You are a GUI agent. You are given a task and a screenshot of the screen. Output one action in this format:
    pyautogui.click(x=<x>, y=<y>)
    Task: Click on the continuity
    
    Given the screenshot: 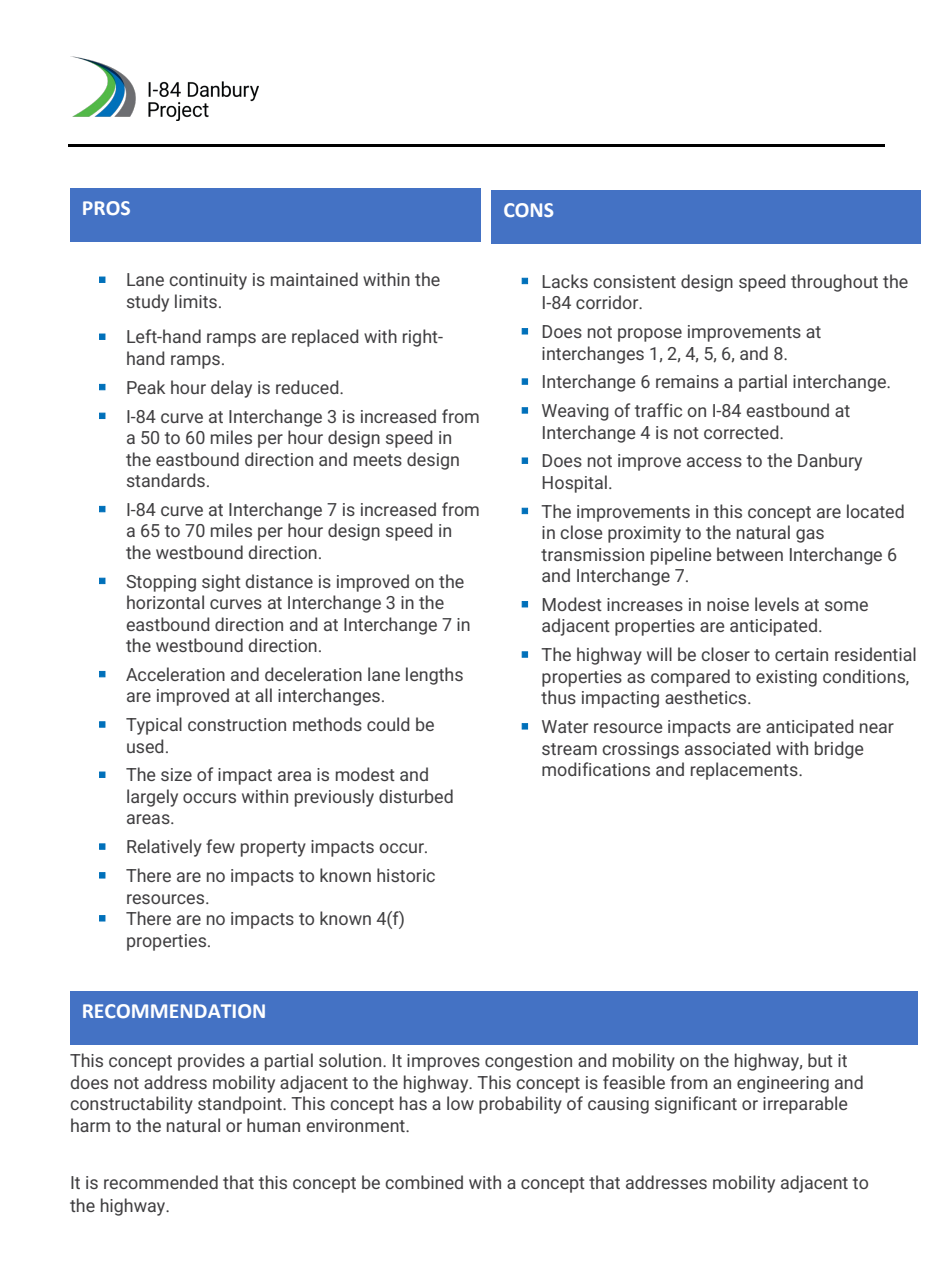 What is the action you would take?
    pyautogui.click(x=208, y=281)
